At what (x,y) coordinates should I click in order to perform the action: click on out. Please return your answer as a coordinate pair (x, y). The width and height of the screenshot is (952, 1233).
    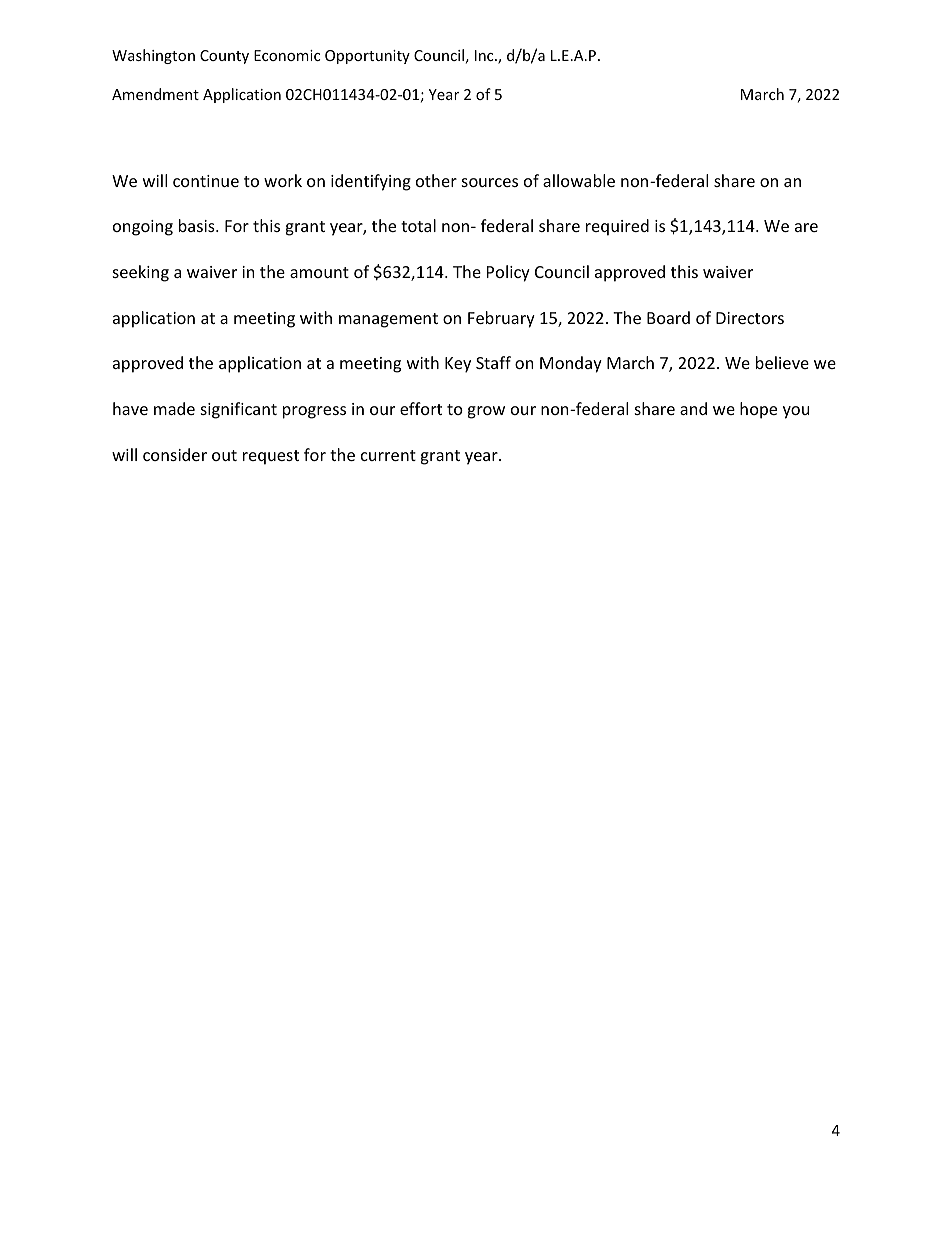
    Looking at the image, I should click on (224, 455).
